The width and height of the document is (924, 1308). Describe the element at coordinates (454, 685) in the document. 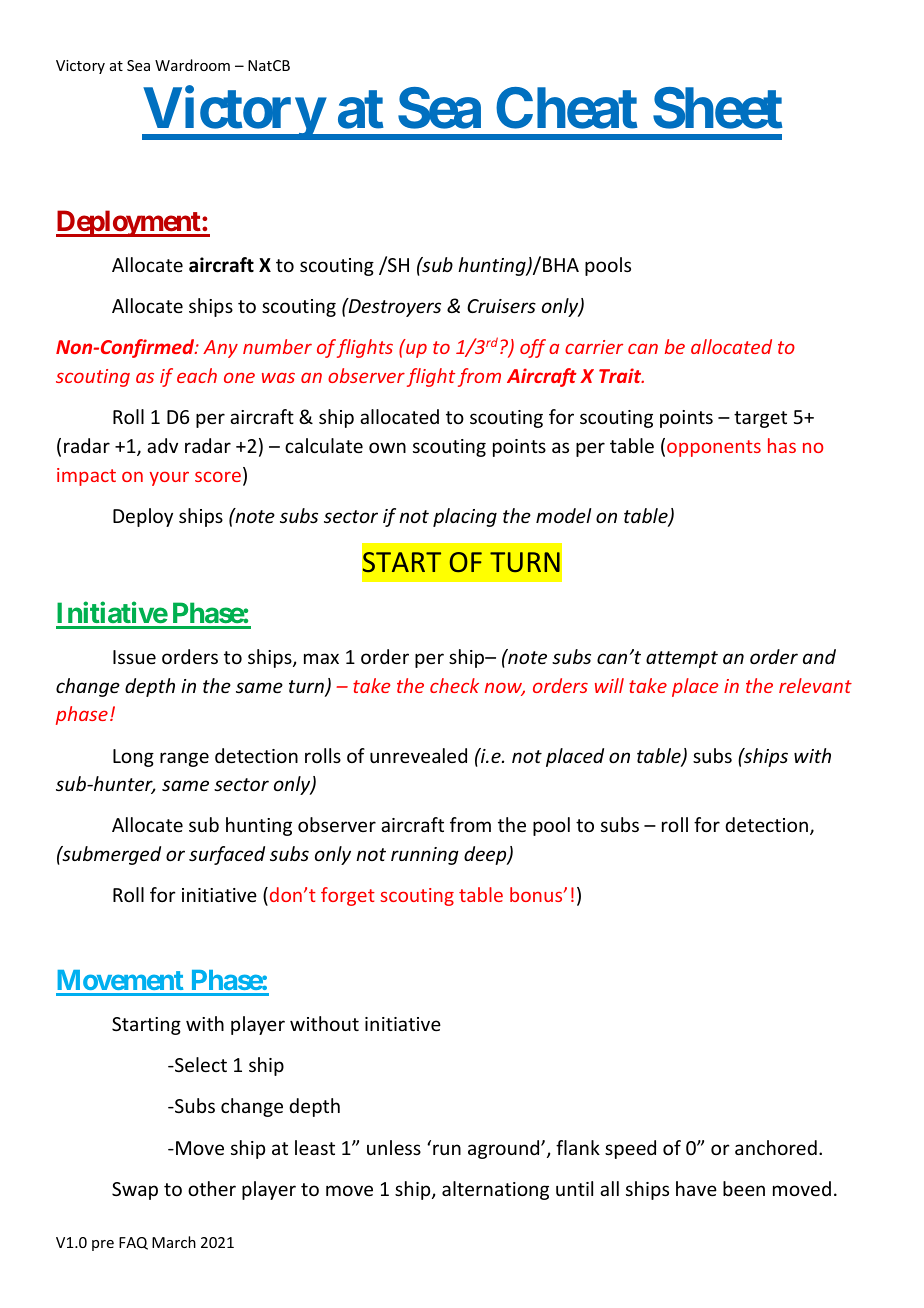

I see `check` at that location.
